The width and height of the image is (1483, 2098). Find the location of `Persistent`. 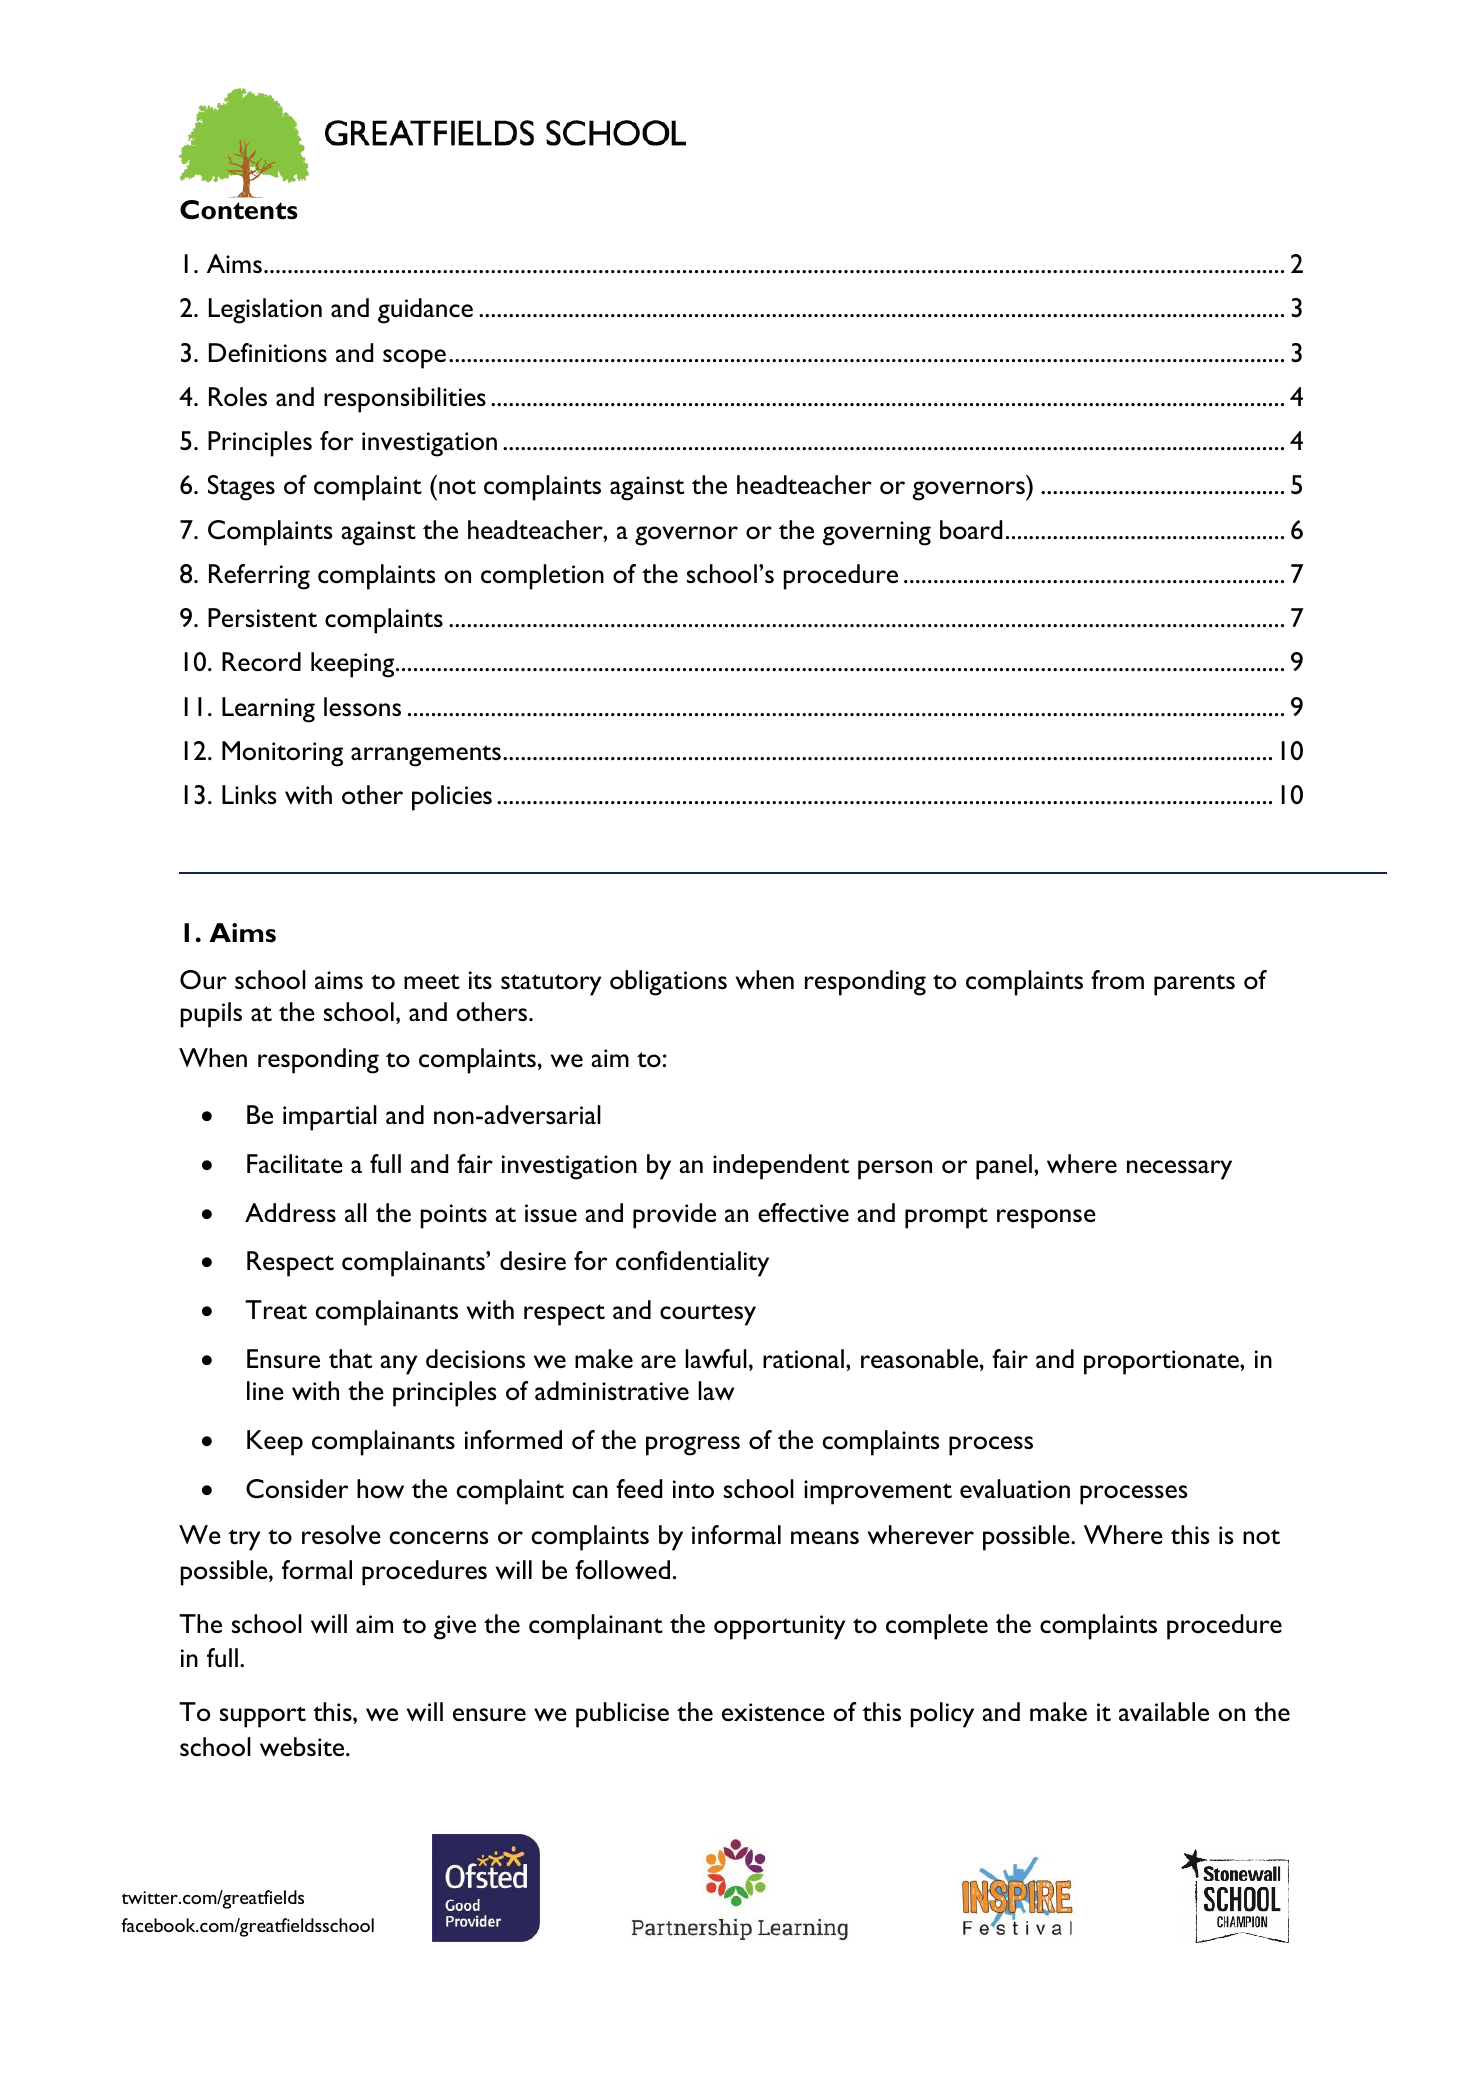

Persistent is located at coordinates (262, 617).
